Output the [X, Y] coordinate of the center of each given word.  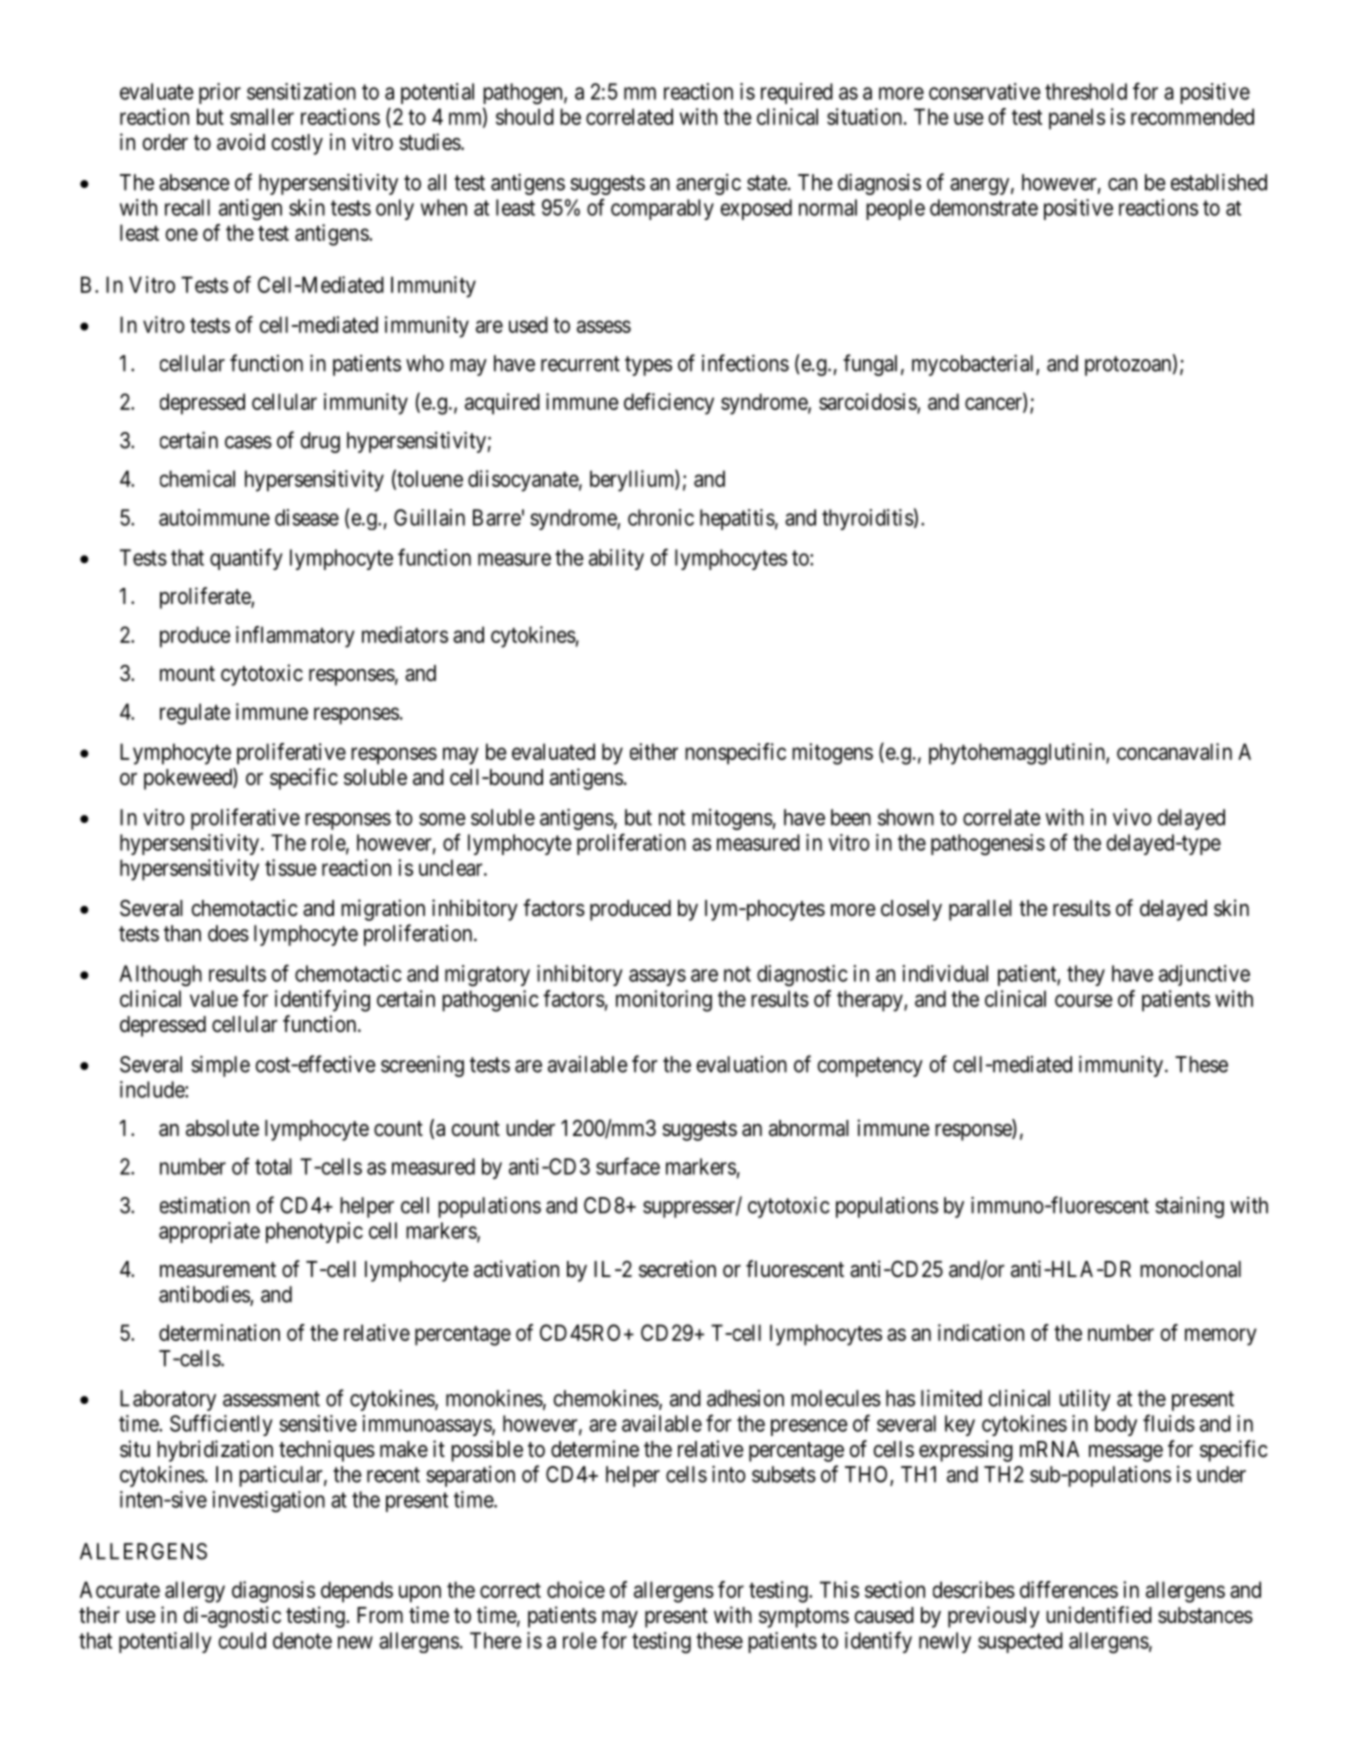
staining [1189, 1207]
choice [576, 1589]
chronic [661, 517]
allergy [195, 1592]
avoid [241, 142]
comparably [662, 209]
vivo [1132, 817]
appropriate [209, 1232]
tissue [291, 867]
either [654, 751]
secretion [677, 1269]
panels [1077, 119]
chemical [197, 478]
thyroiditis [868, 519]
